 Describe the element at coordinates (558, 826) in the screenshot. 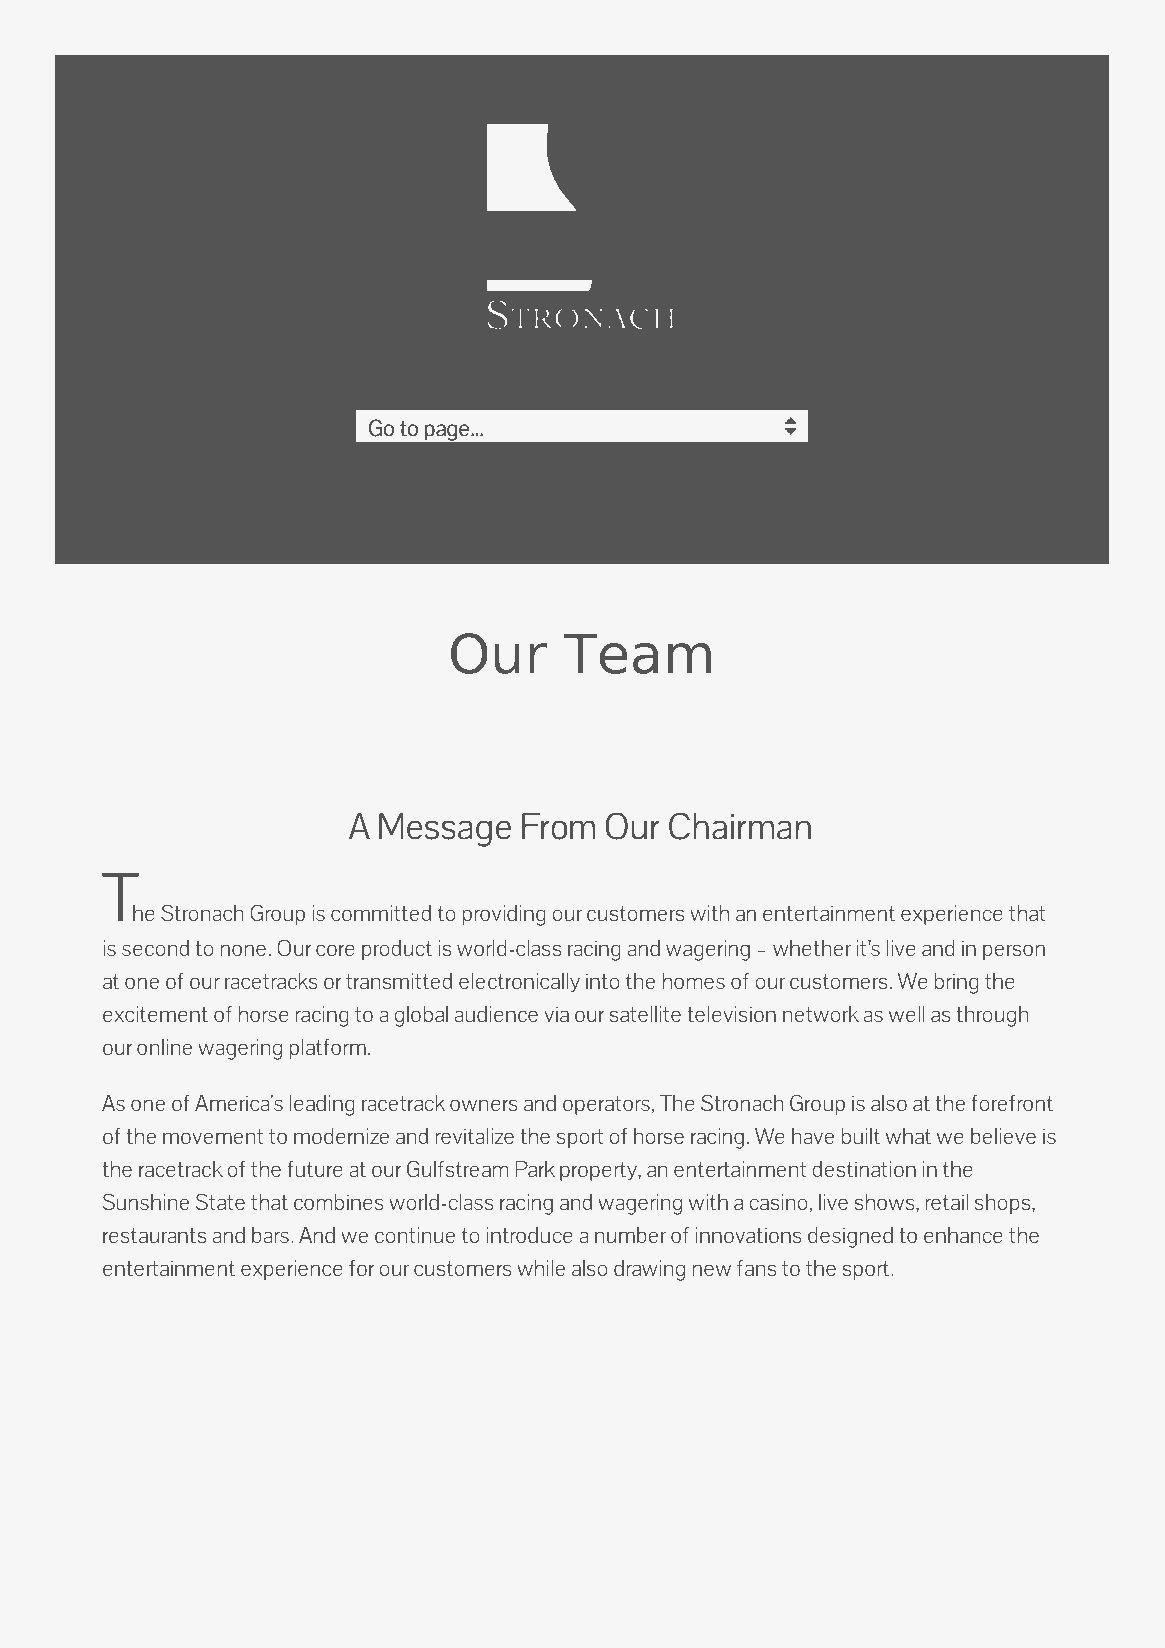

I see `From` at that location.
